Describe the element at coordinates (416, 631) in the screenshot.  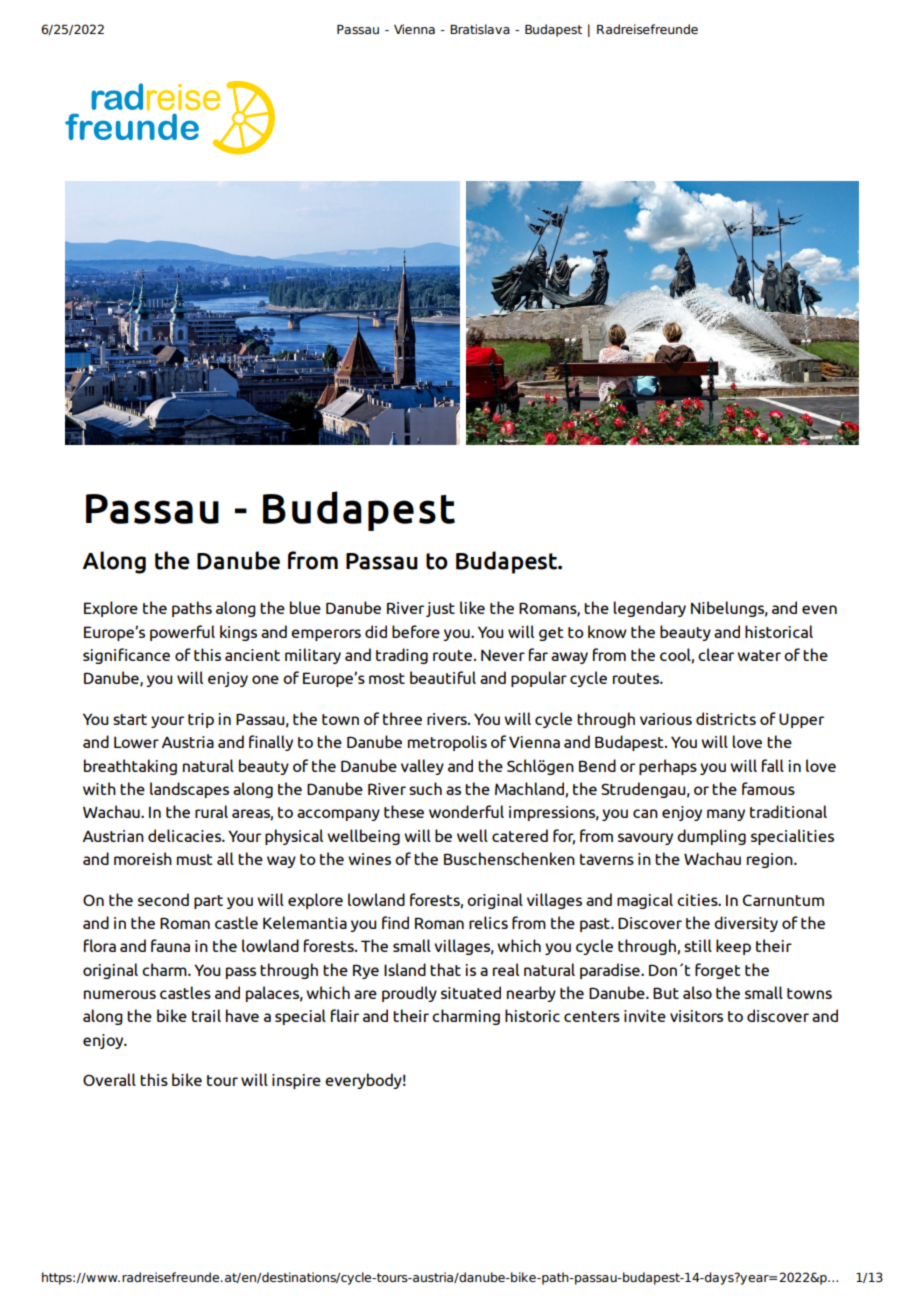
I see `before` at that location.
